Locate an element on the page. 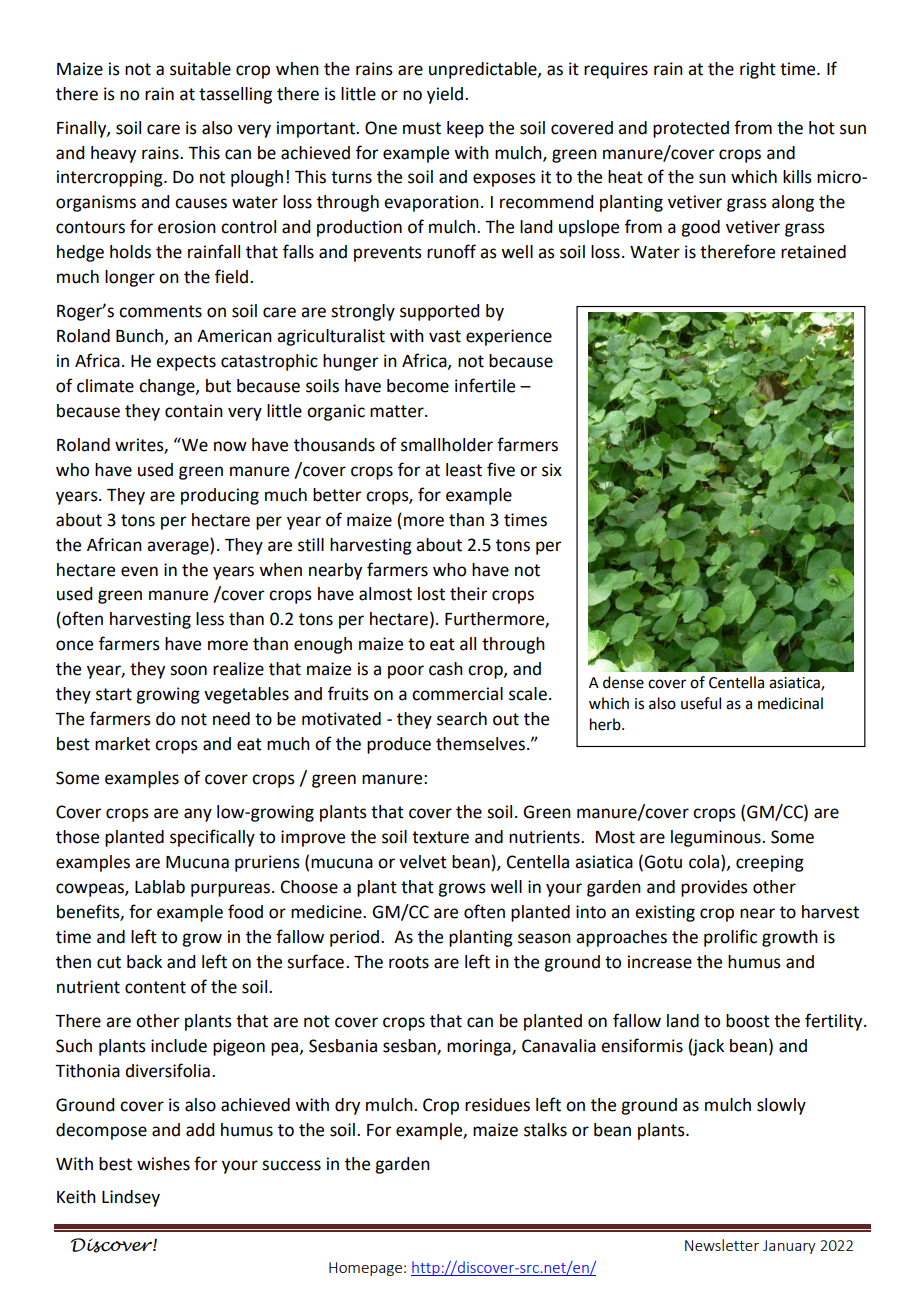 Image resolution: width=924 pixels, height=1308 pixels. back is located at coordinates (144, 962).
